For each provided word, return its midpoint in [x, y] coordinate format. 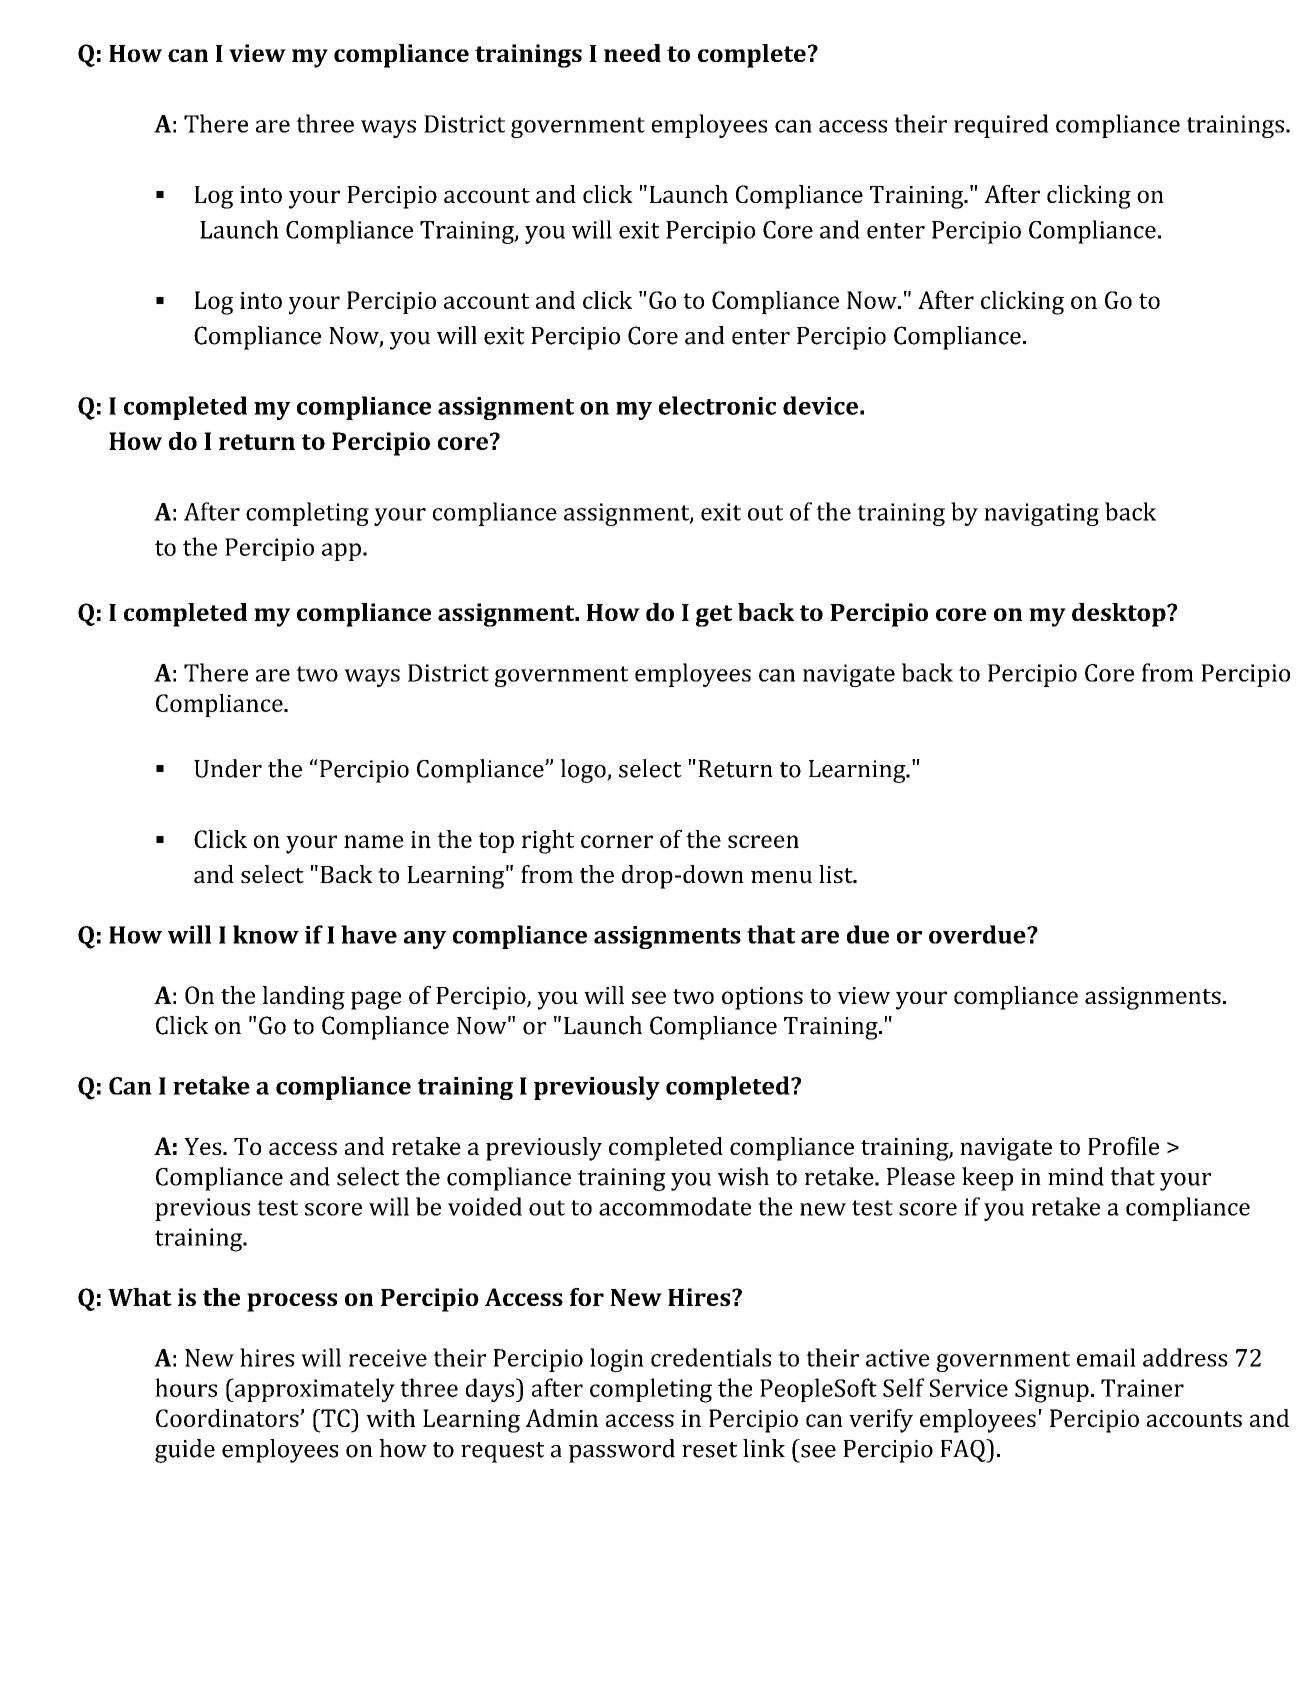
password [622, 1451]
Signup [1052, 1391]
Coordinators [228, 1418]
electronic [717, 405]
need [632, 53]
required [1001, 126]
